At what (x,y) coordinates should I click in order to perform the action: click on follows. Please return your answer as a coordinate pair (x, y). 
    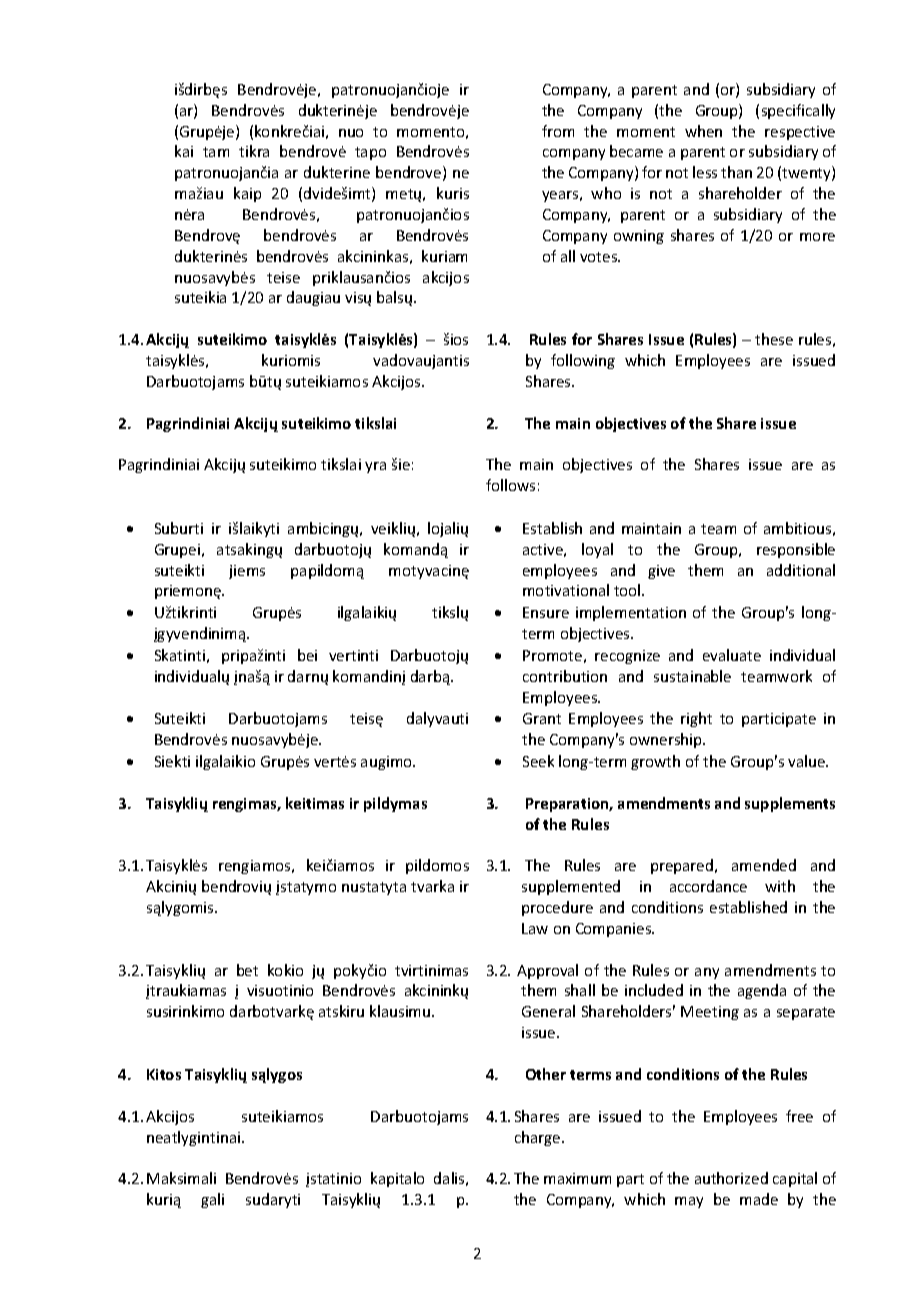
    Looking at the image, I should click on (510, 485).
